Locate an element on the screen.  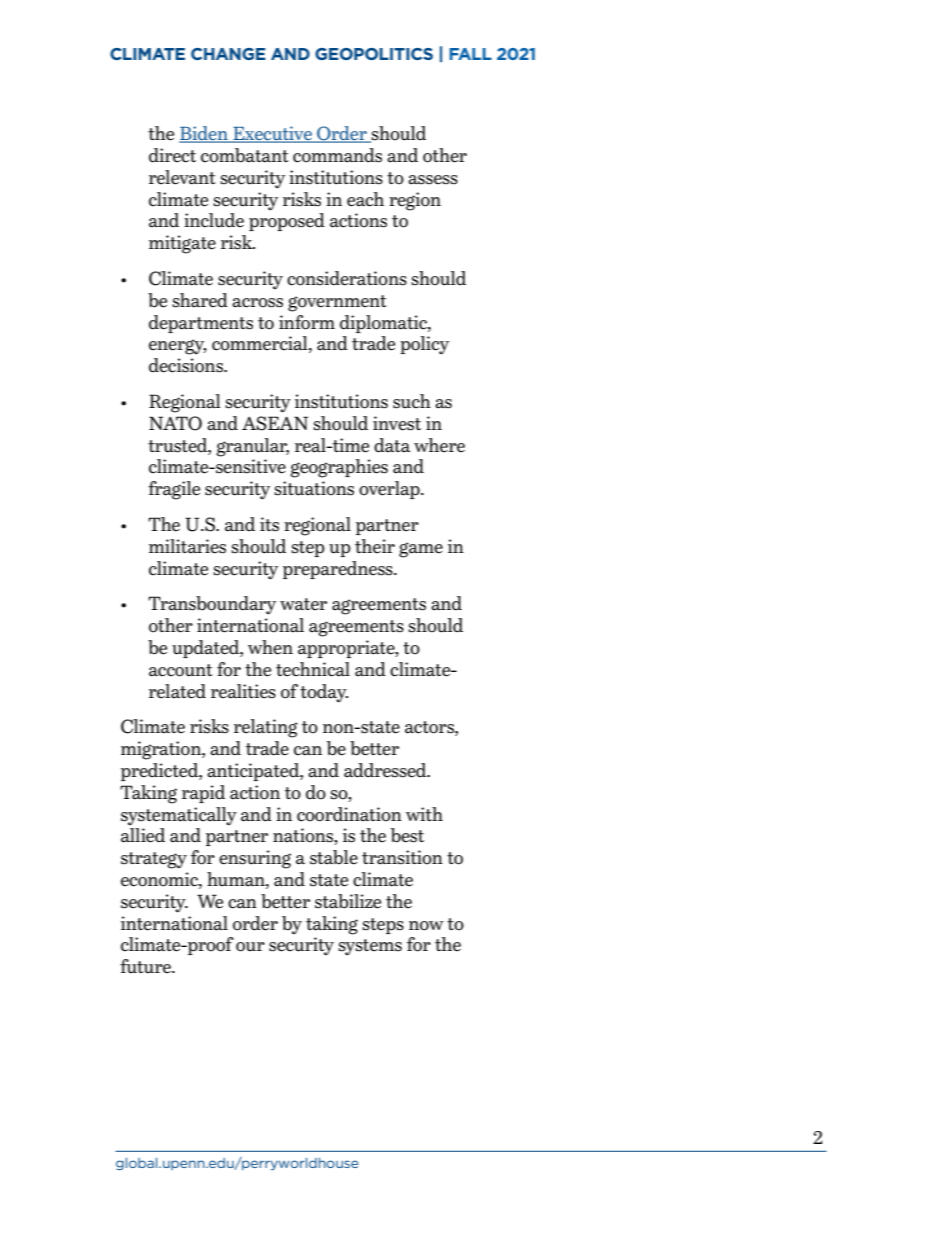
decisions is located at coordinates (187, 365).
